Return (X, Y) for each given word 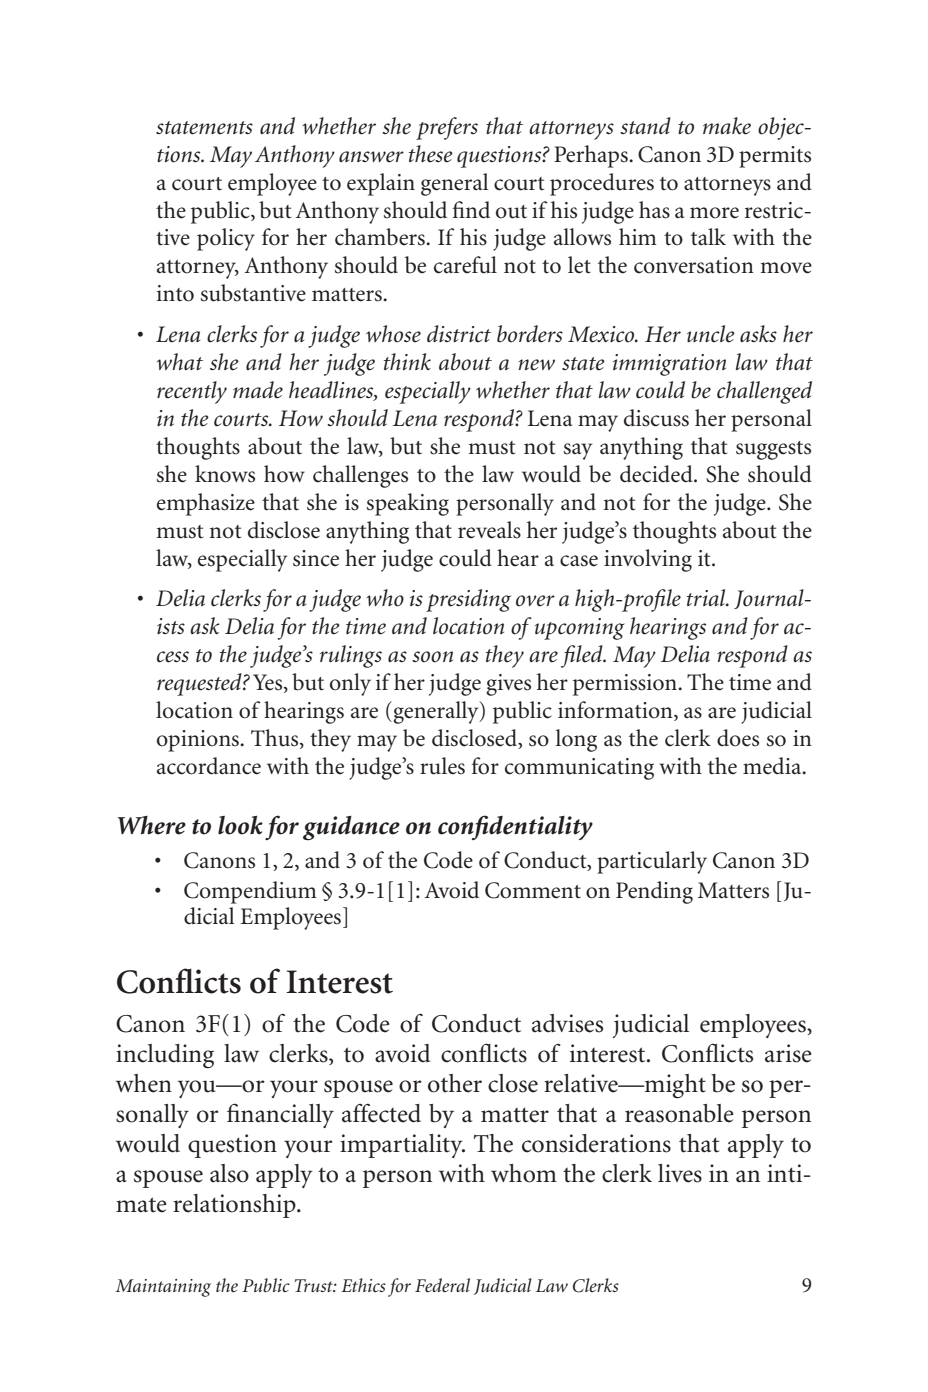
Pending (654, 892)
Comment (533, 890)
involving (648, 560)
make (727, 126)
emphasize (206, 504)
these (431, 154)
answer (371, 157)
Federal (442, 1285)
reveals (489, 530)
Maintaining (163, 1288)
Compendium (250, 892)
